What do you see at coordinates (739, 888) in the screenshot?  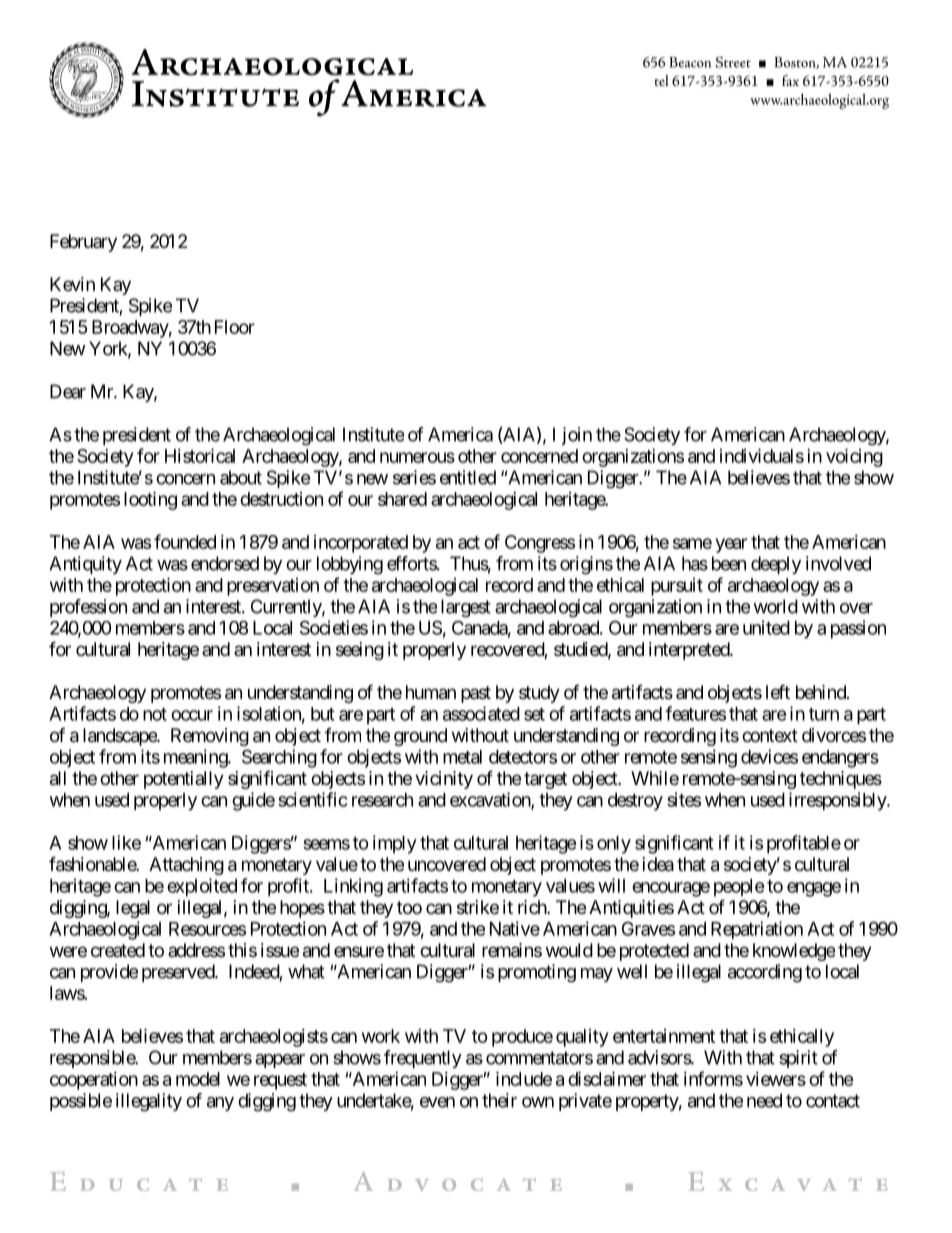 I see `people` at bounding box center [739, 888].
